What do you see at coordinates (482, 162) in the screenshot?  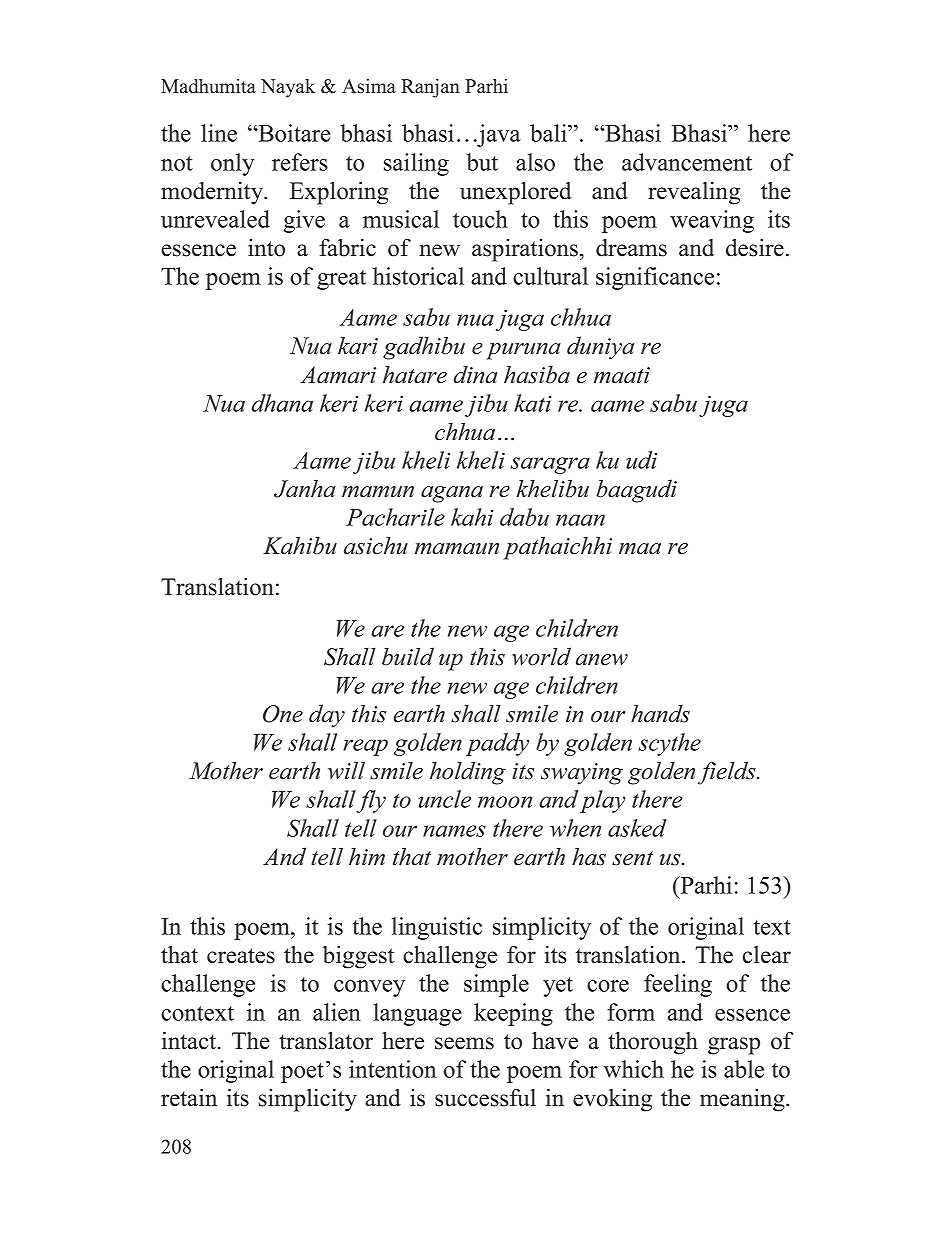 I see `but` at bounding box center [482, 162].
